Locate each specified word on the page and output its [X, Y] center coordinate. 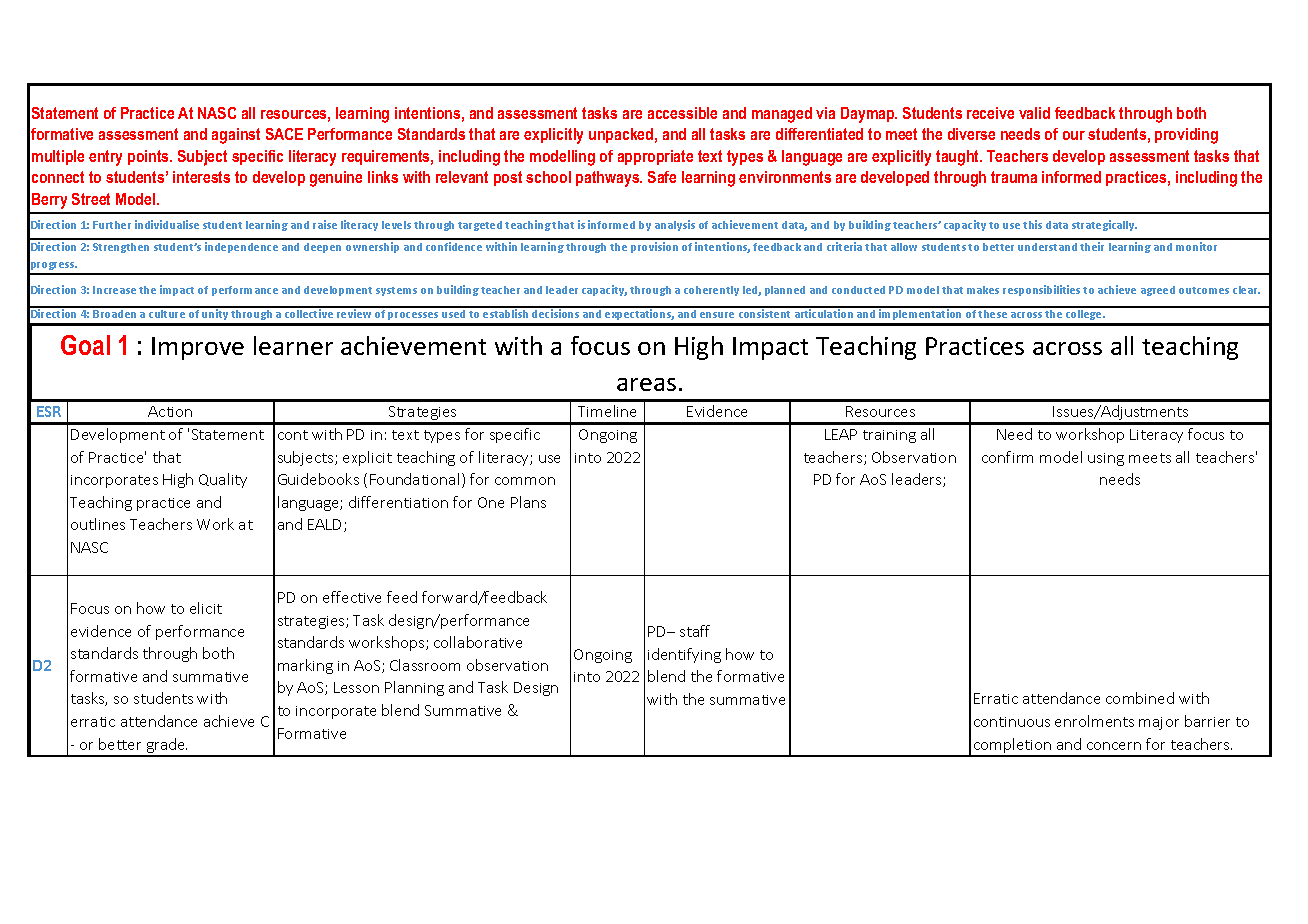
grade [165, 747]
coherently [711, 291]
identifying [684, 655]
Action [170, 411]
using [1106, 459]
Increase [114, 290]
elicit [206, 608]
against [236, 136]
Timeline [607, 411]
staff [695, 631]
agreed [1158, 291]
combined [1140, 698]
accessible [682, 113]
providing [1186, 136]
